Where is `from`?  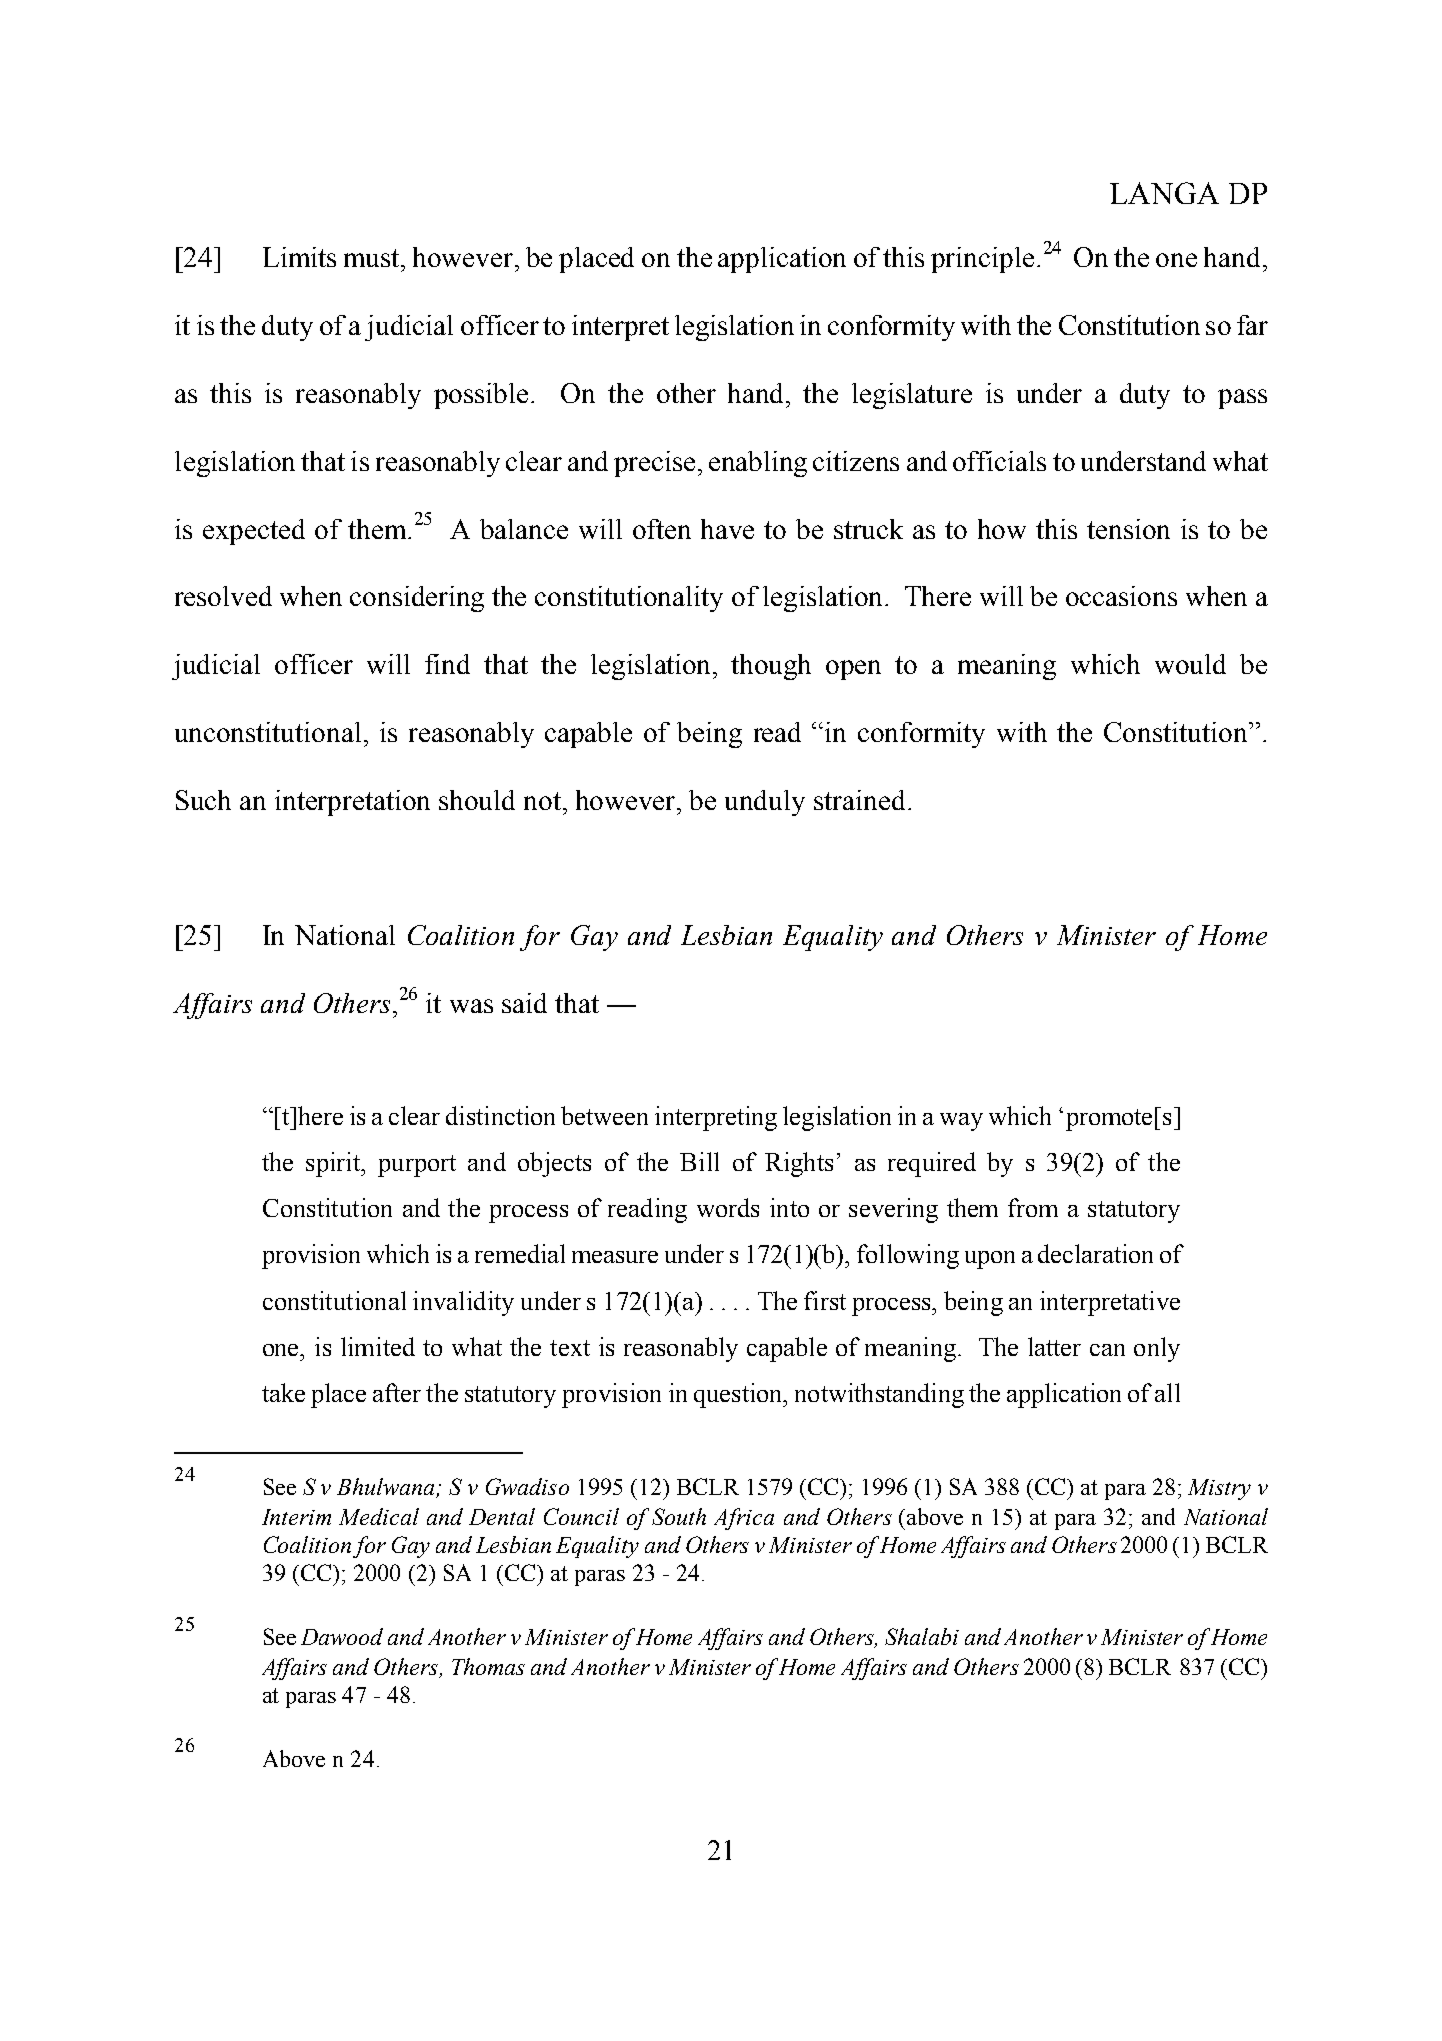 from is located at coordinates (1033, 1207).
